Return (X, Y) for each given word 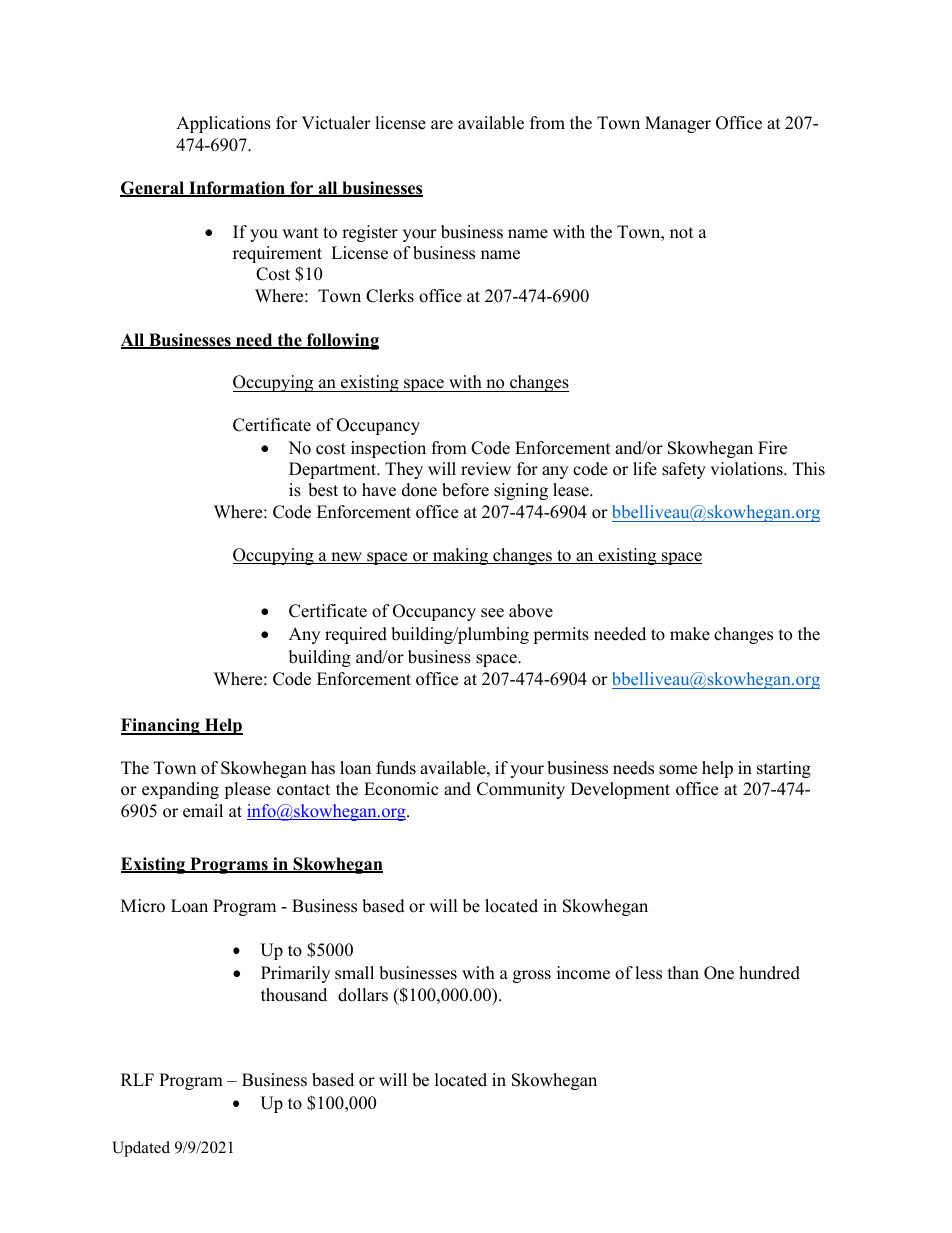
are (442, 125)
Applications (223, 124)
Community (521, 790)
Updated (141, 1149)
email (203, 811)
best (323, 490)
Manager (678, 124)
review (486, 469)
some (678, 770)
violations (747, 469)
